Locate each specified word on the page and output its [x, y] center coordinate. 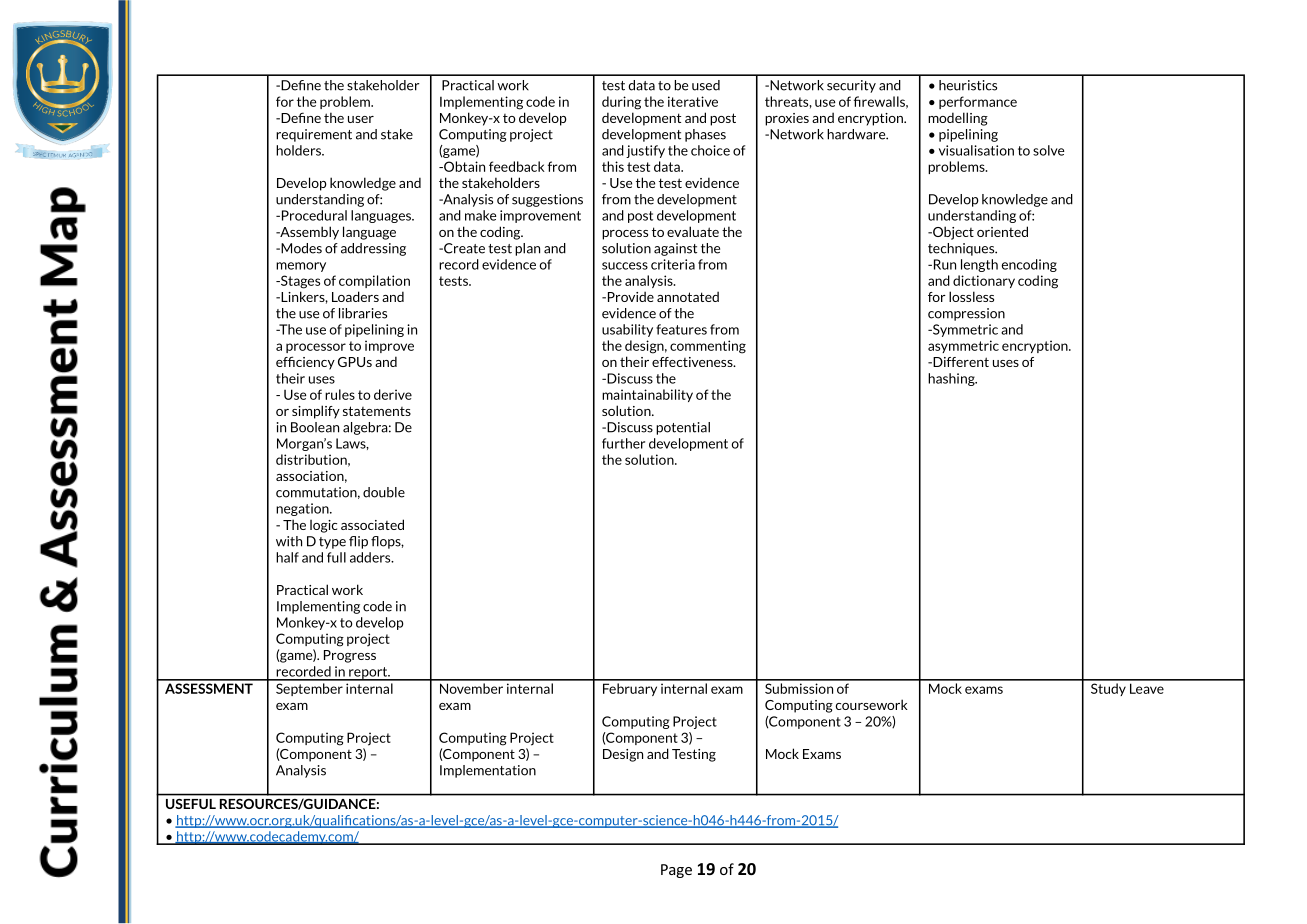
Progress [350, 656]
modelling [958, 119]
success [625, 266]
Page [676, 871]
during [621, 103]
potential [683, 428]
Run [943, 264]
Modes [300, 248]
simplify [316, 412]
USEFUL [191, 804]
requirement [314, 135]
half [287, 557]
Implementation [488, 771]
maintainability [647, 395]
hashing [952, 379]
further [623, 443]
